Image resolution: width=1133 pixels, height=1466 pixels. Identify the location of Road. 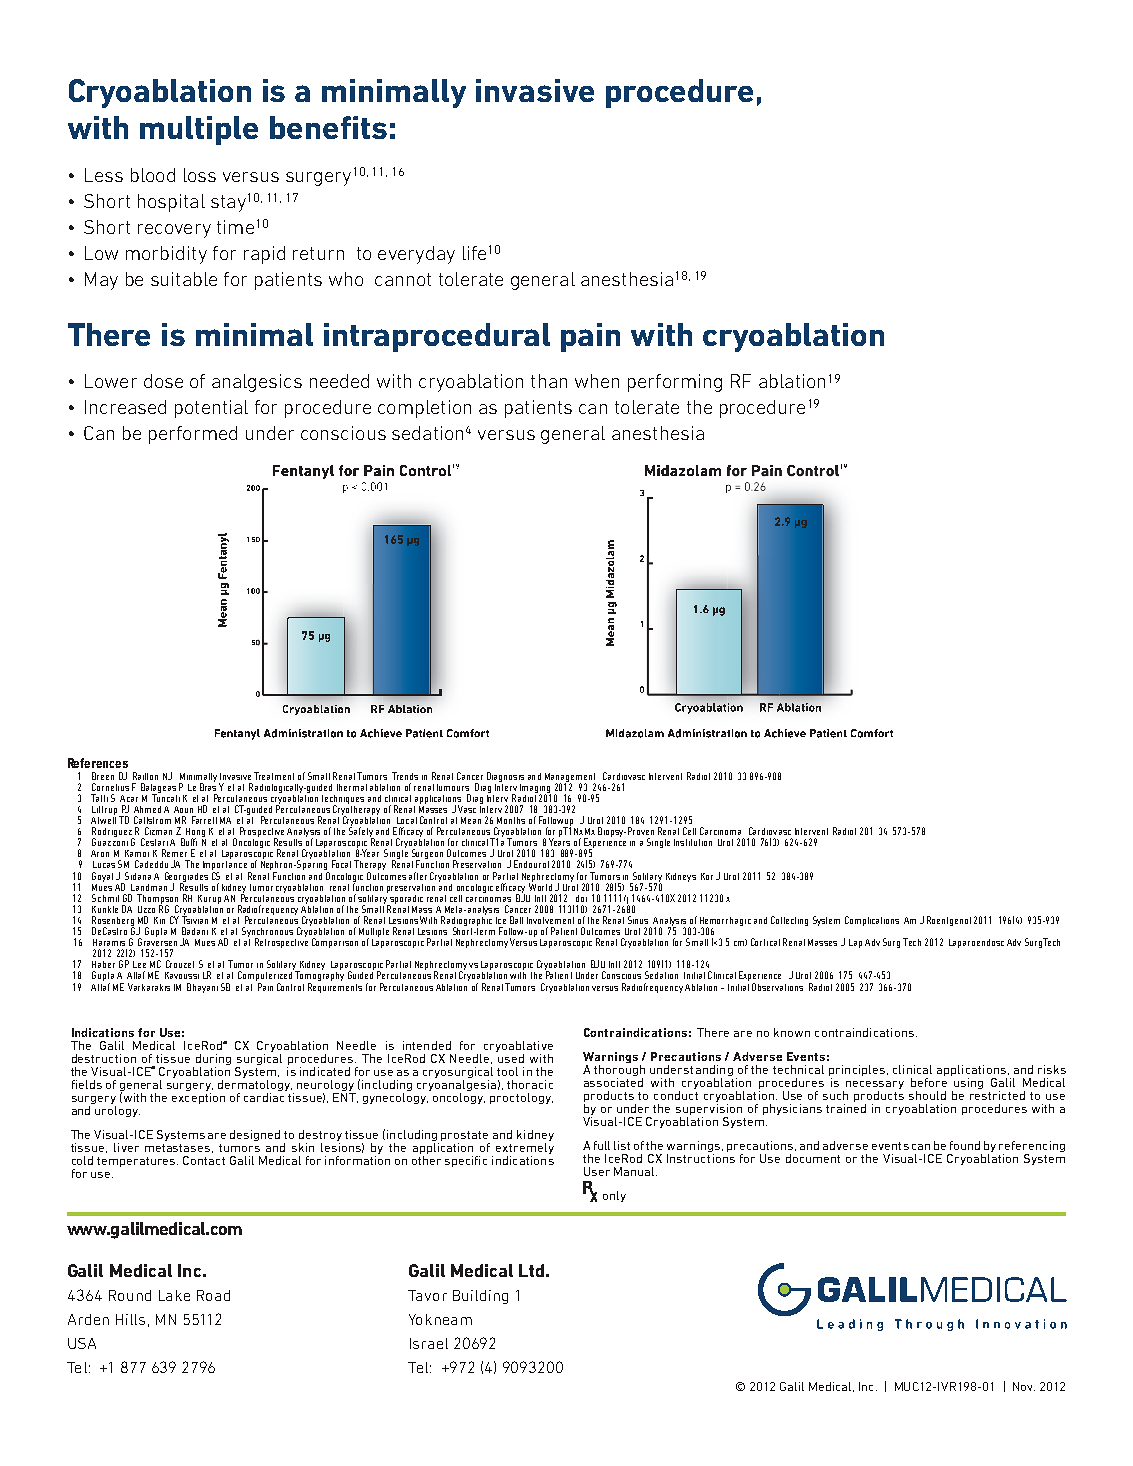
(213, 1295).
